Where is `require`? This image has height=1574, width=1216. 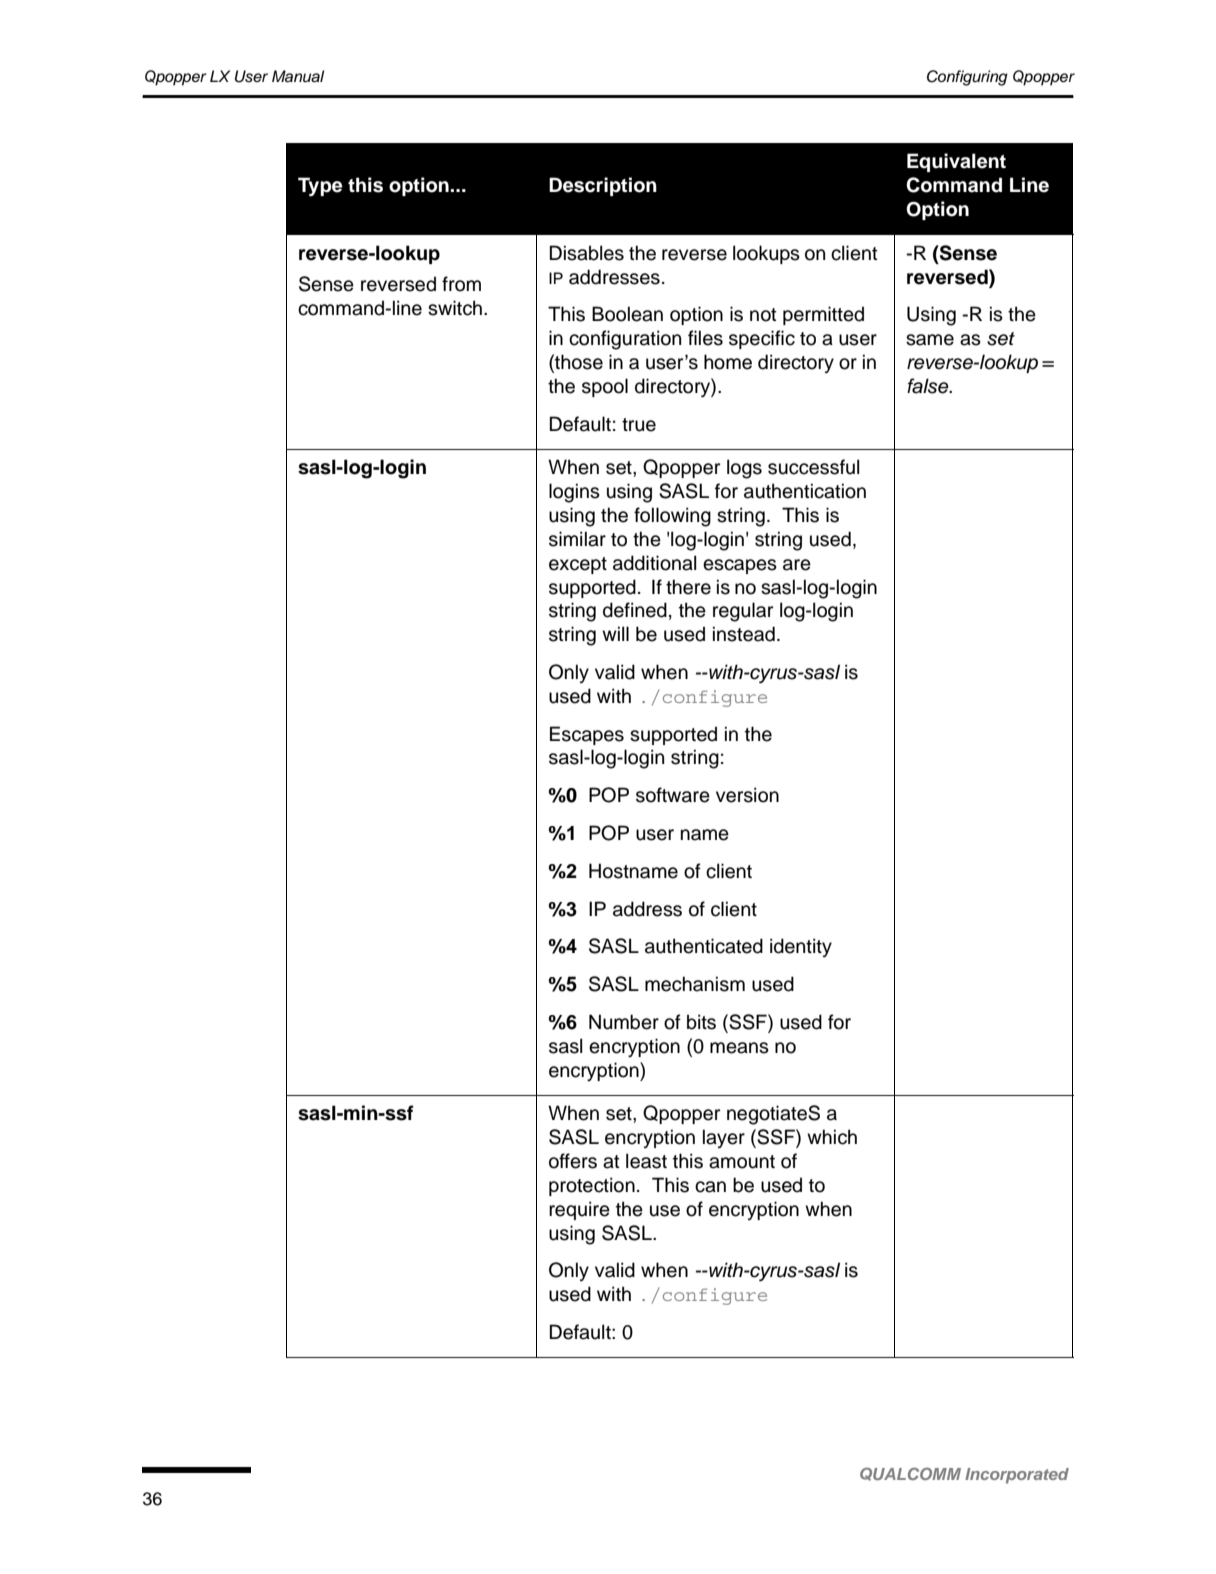
require is located at coordinates (579, 1210).
